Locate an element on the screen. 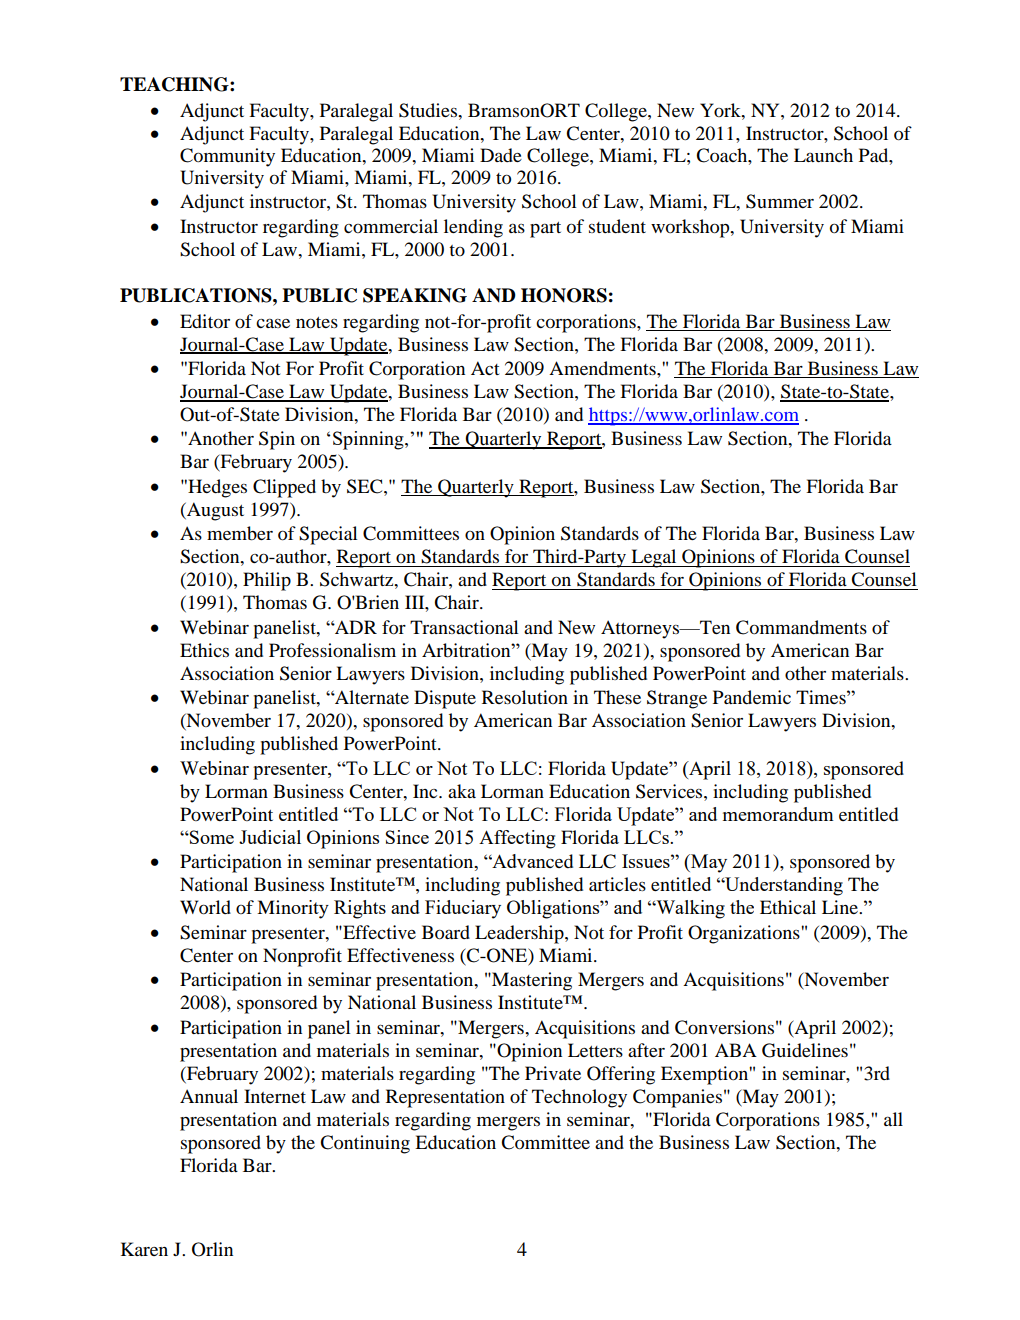  Launch is located at coordinates (823, 155).
